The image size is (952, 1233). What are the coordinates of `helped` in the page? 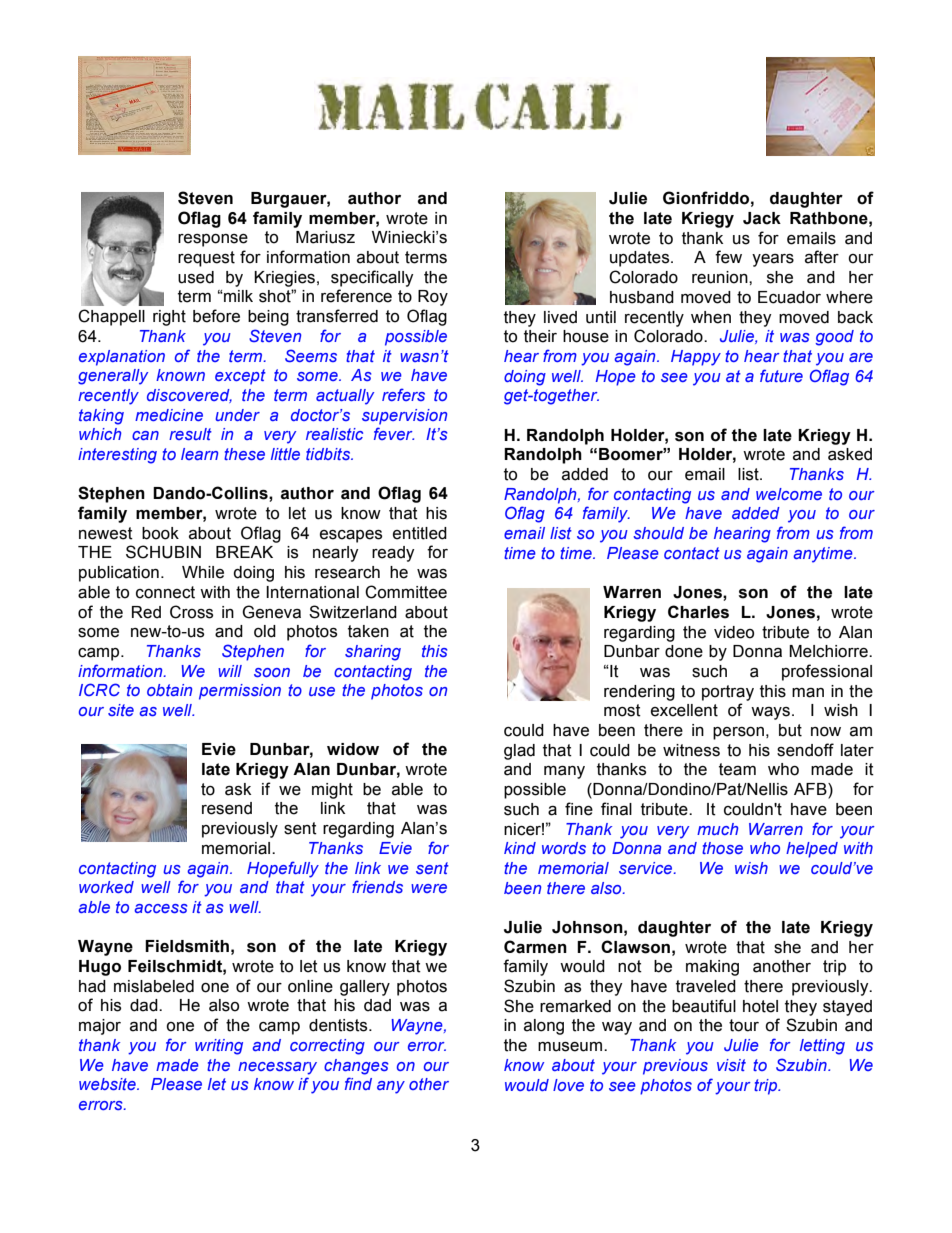 It's located at (812, 850).
